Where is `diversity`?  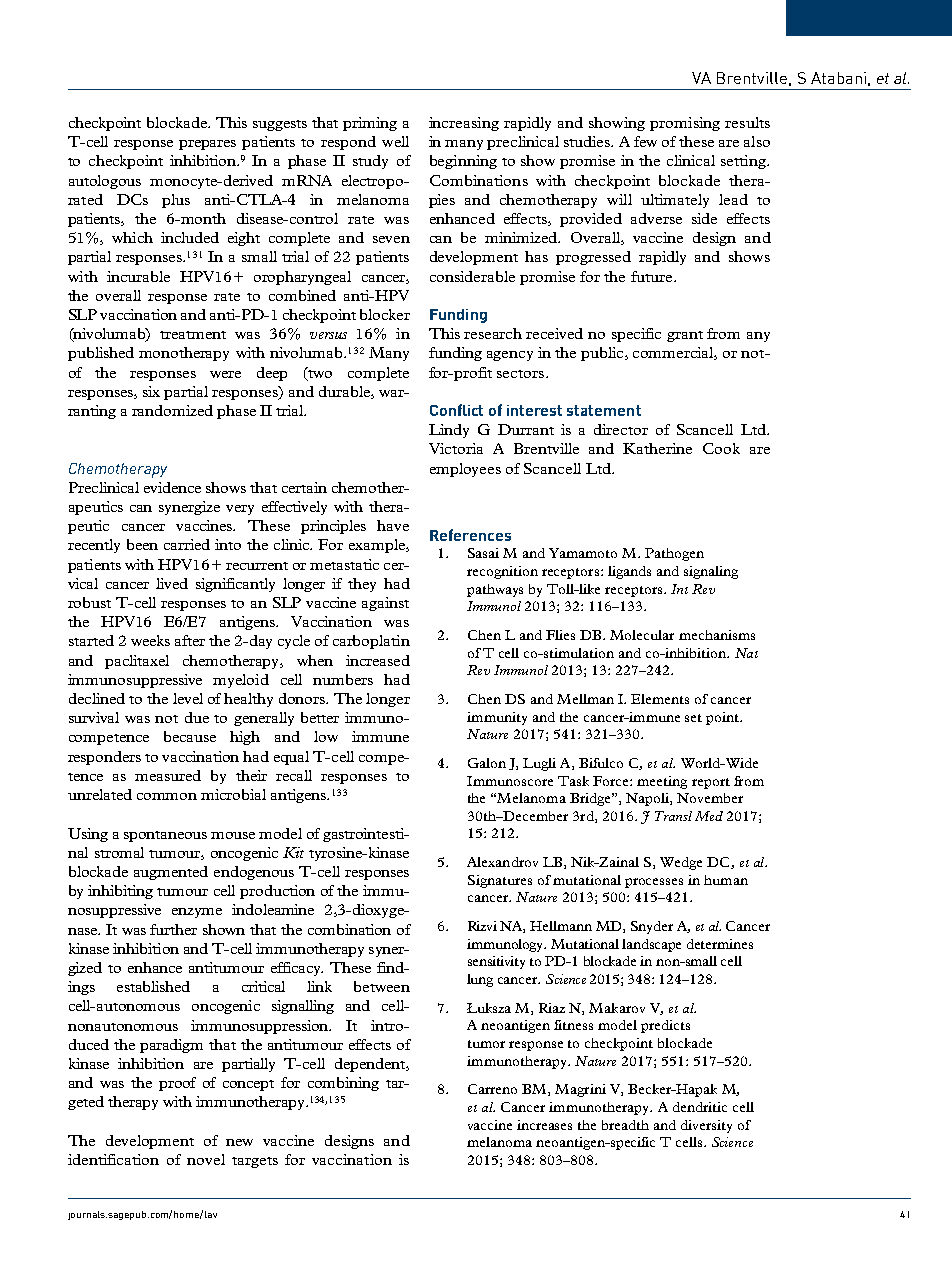
diversity is located at coordinates (706, 1126).
